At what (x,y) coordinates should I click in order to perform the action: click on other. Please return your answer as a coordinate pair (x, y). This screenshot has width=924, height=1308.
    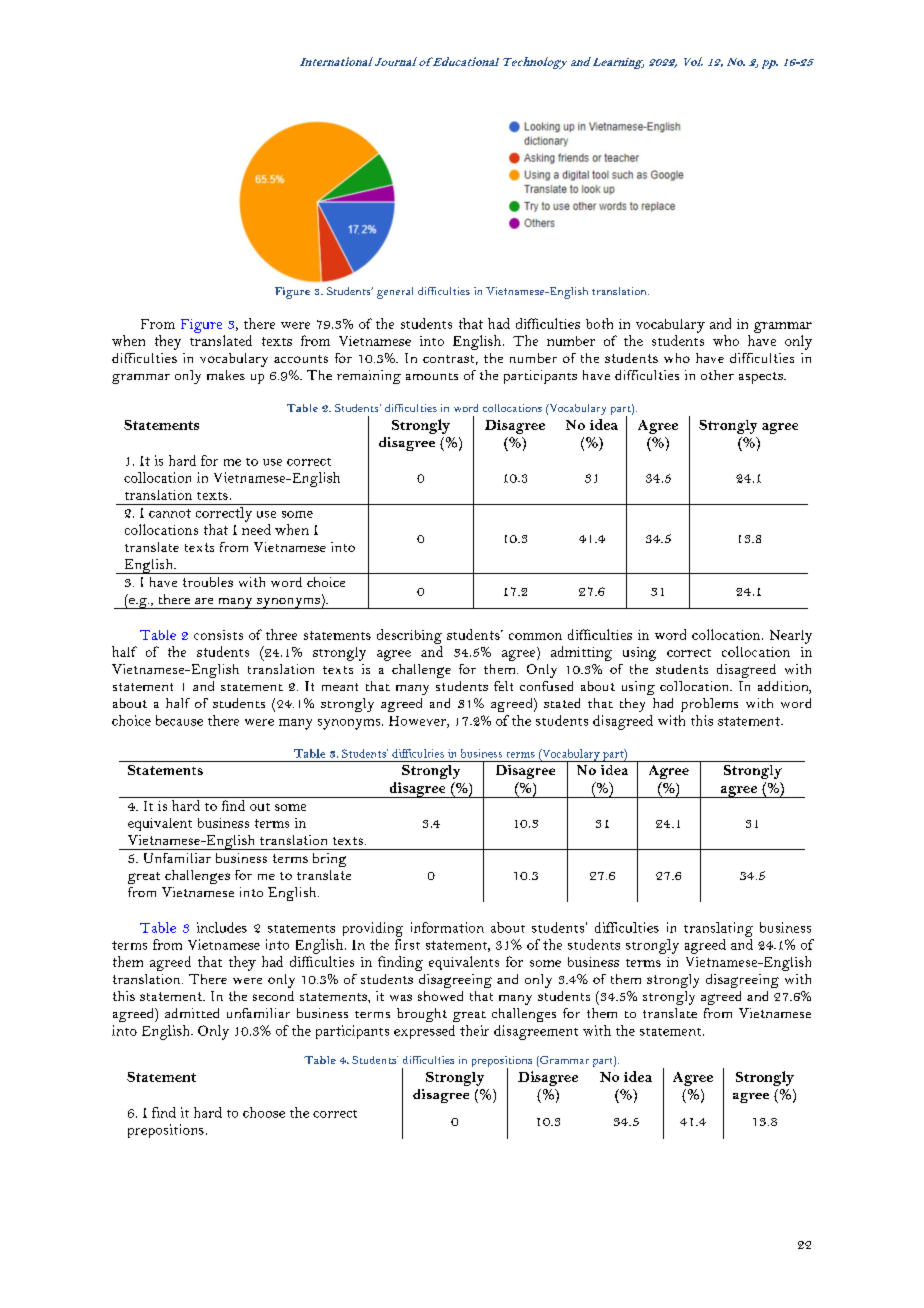
    Looking at the image, I should click on (717, 375).
